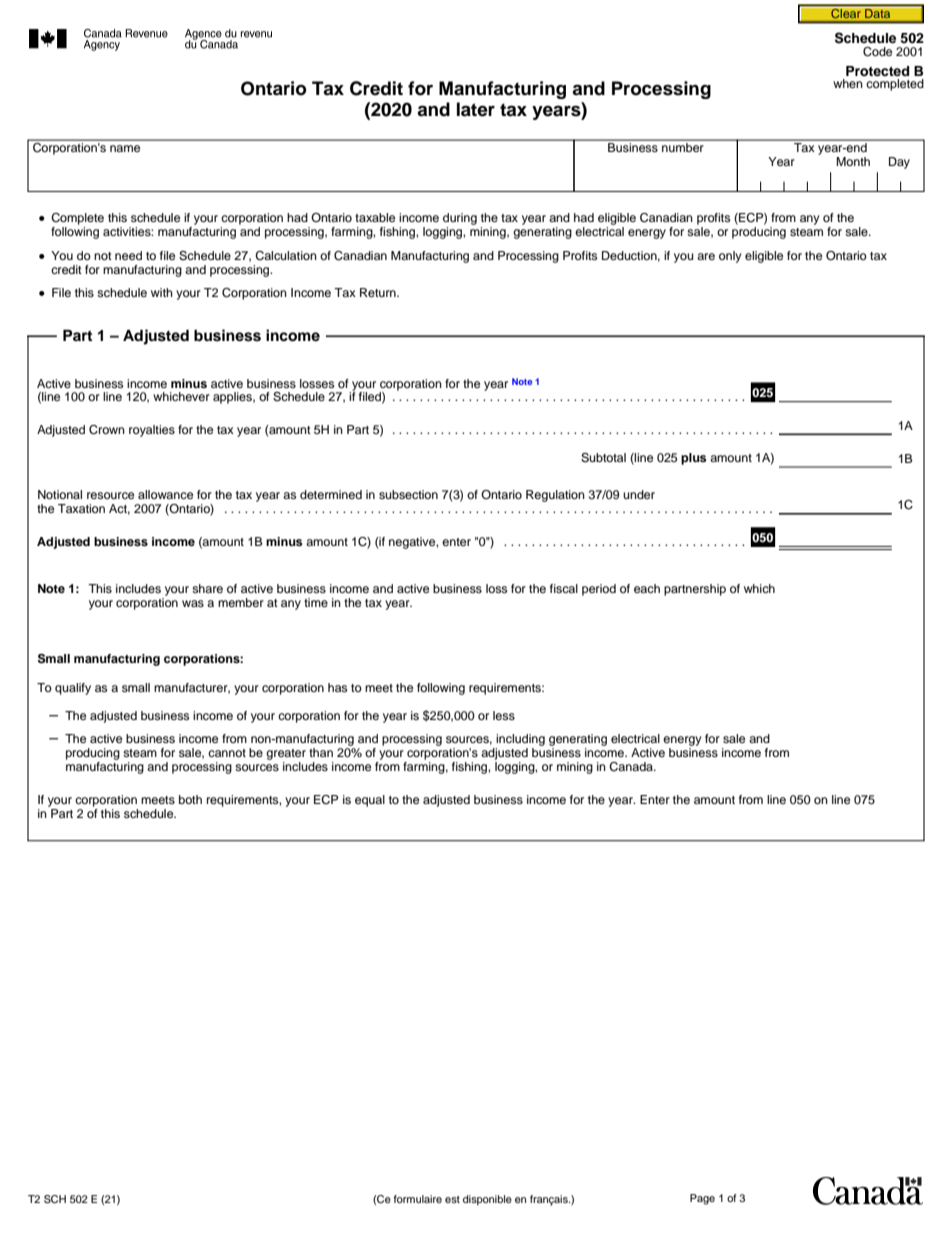 The image size is (952, 1233). What do you see at coordinates (125, 148) in the screenshot?
I see `name` at bounding box center [125, 148].
